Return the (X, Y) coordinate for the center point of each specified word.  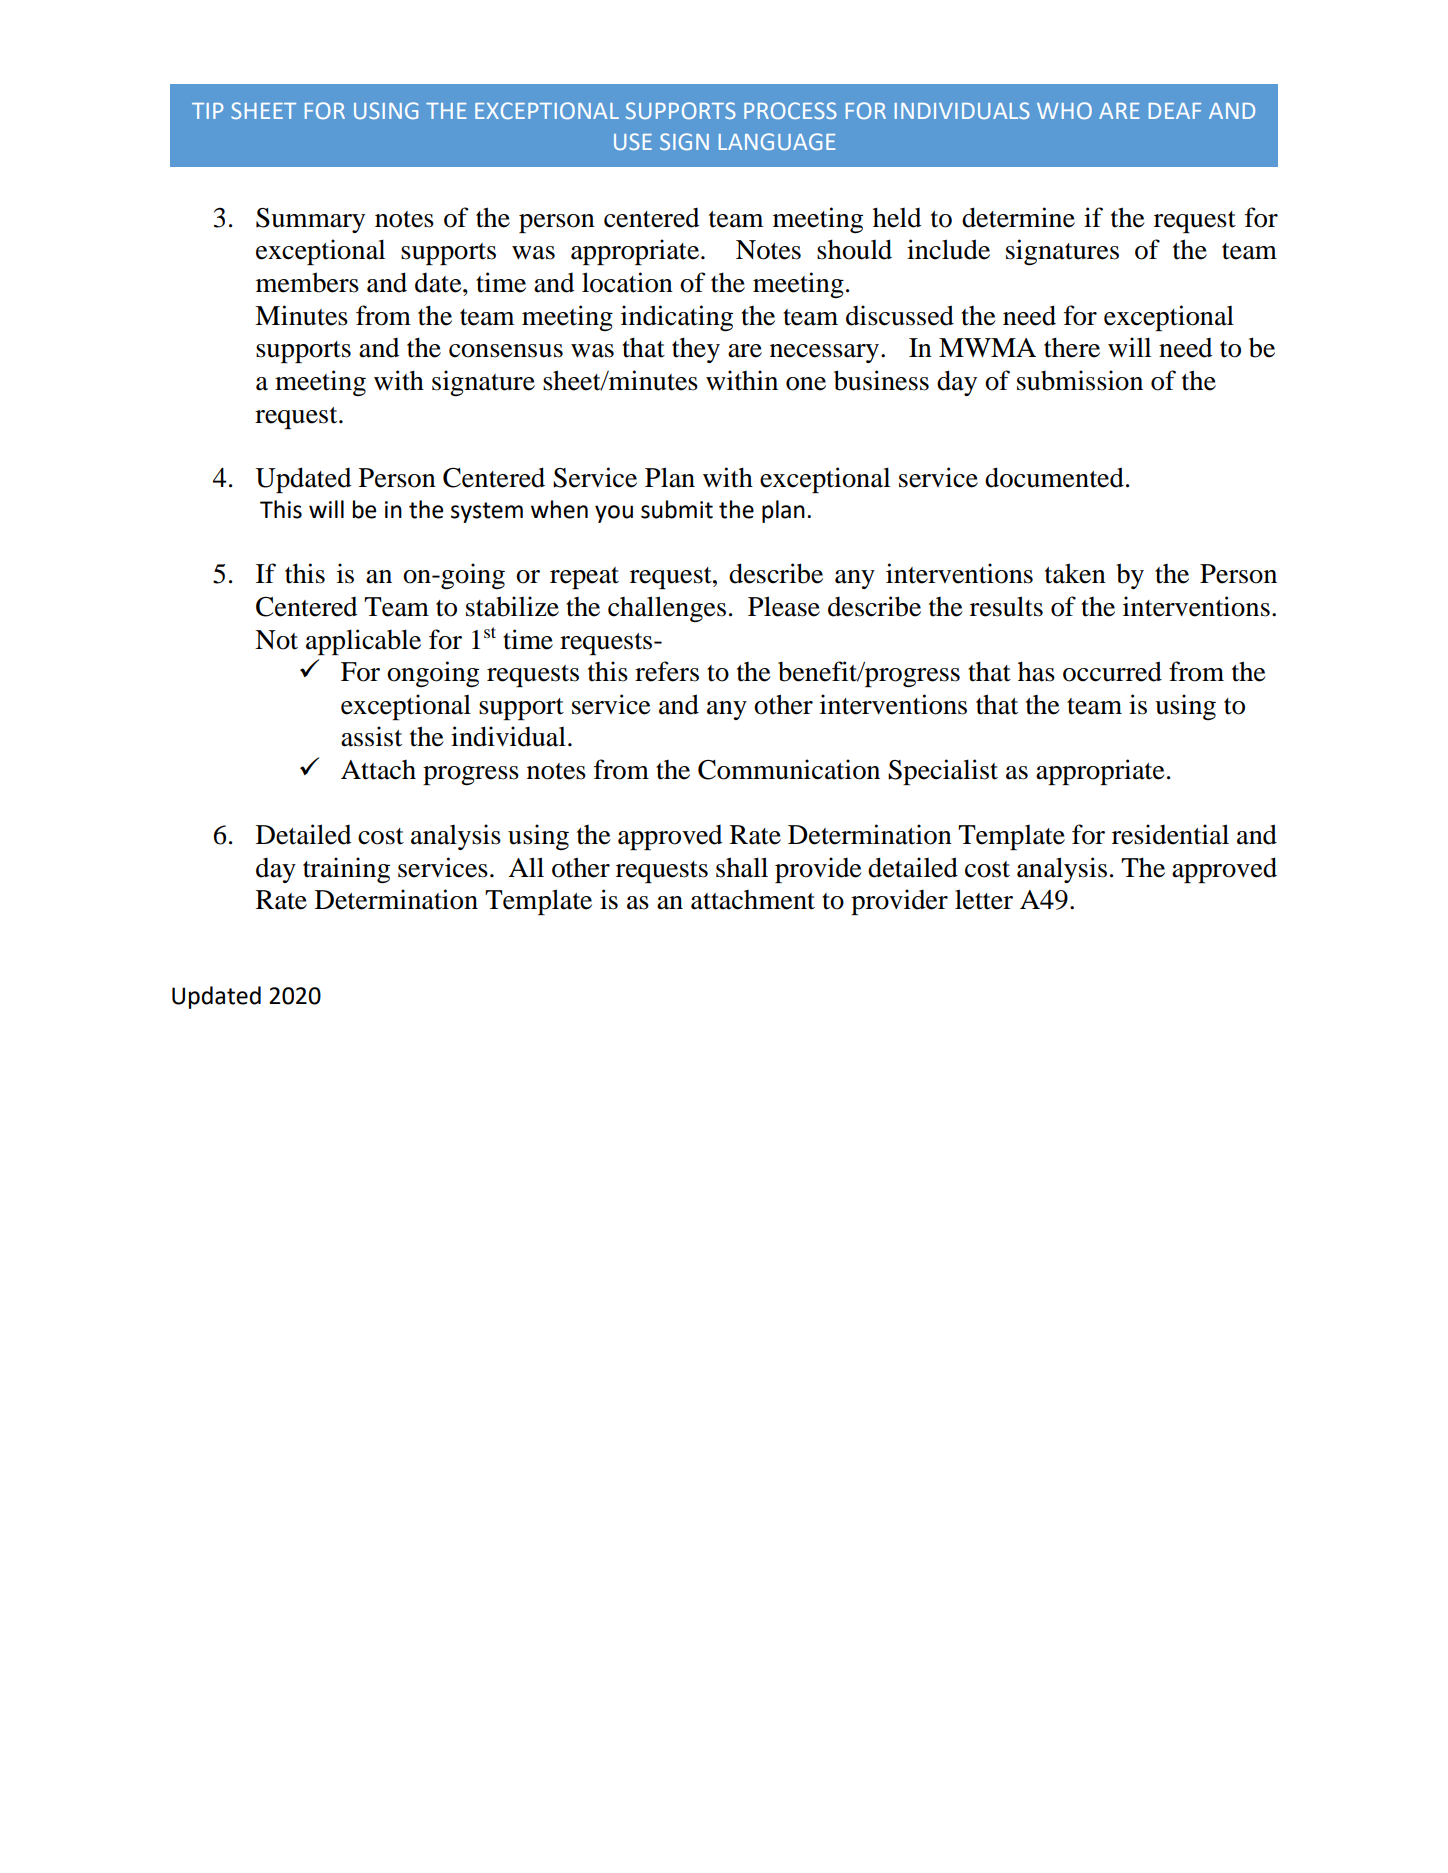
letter (984, 899)
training (346, 870)
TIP (207, 111)
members (307, 282)
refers (667, 671)
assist (371, 736)
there (1072, 347)
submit (677, 509)
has (1036, 671)
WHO (1064, 110)
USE (633, 141)
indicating (677, 318)
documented (1054, 477)
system (487, 512)
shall (742, 867)
